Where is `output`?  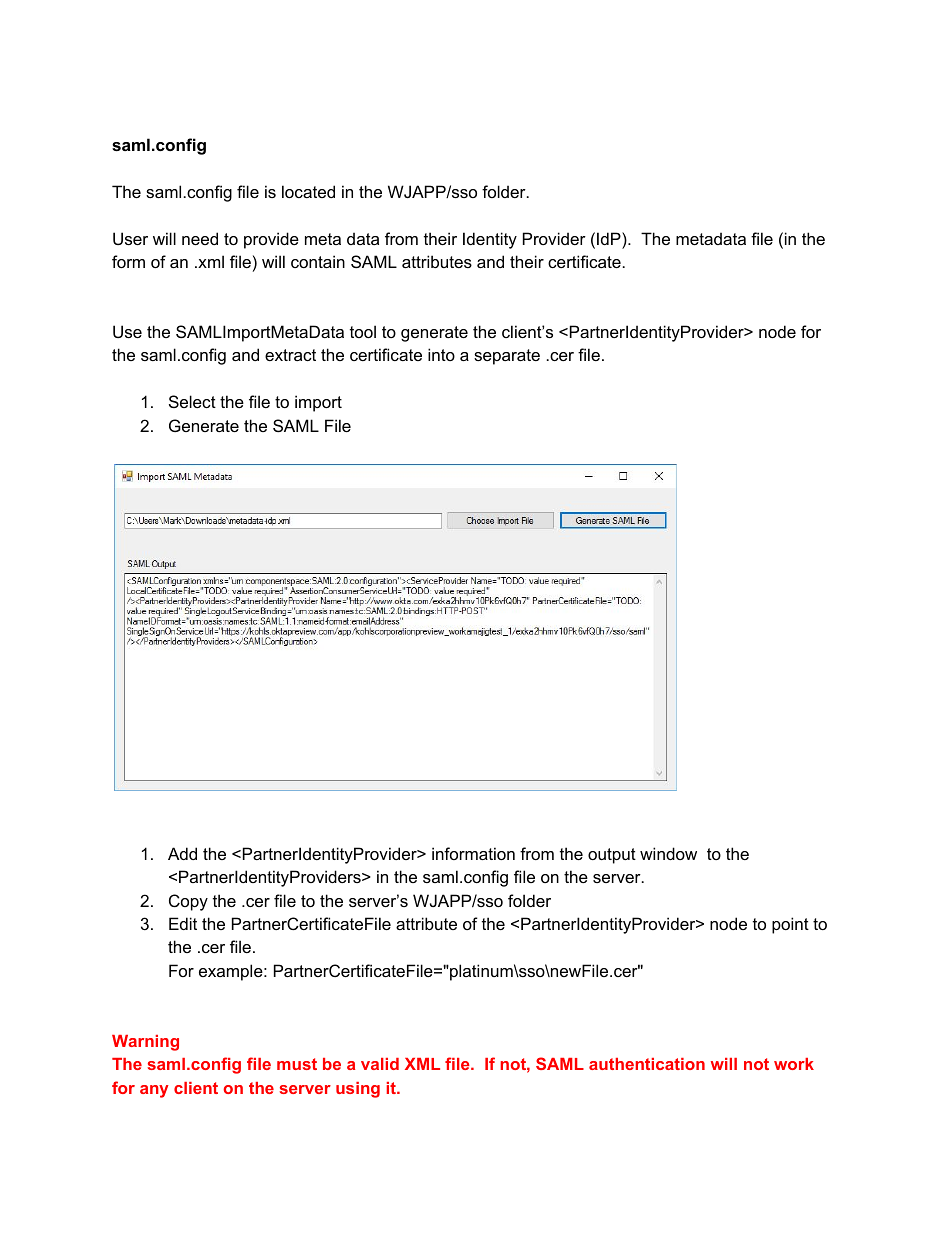
output is located at coordinates (612, 856).
